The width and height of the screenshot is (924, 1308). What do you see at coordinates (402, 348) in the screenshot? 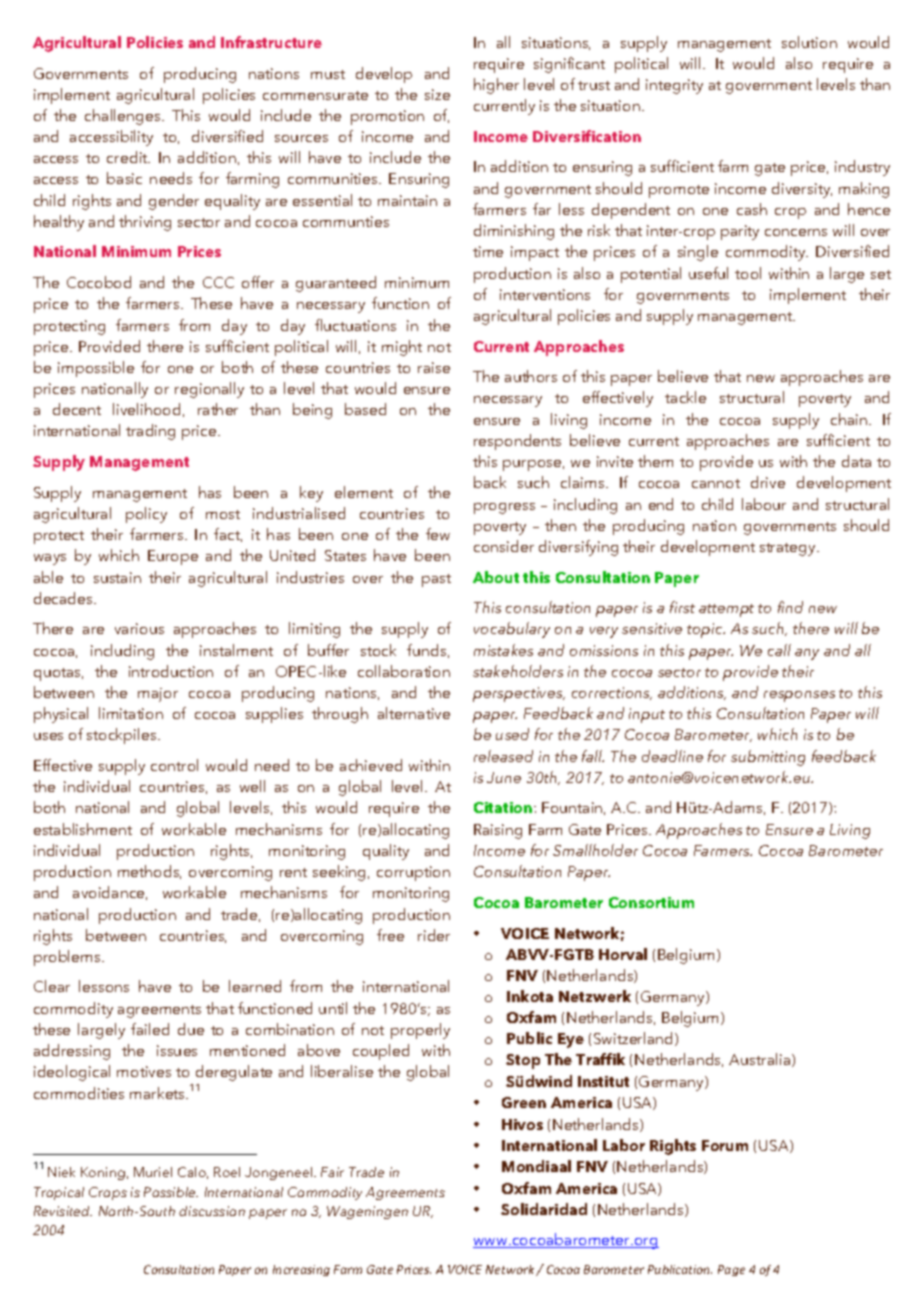
I see `might` at bounding box center [402, 348].
